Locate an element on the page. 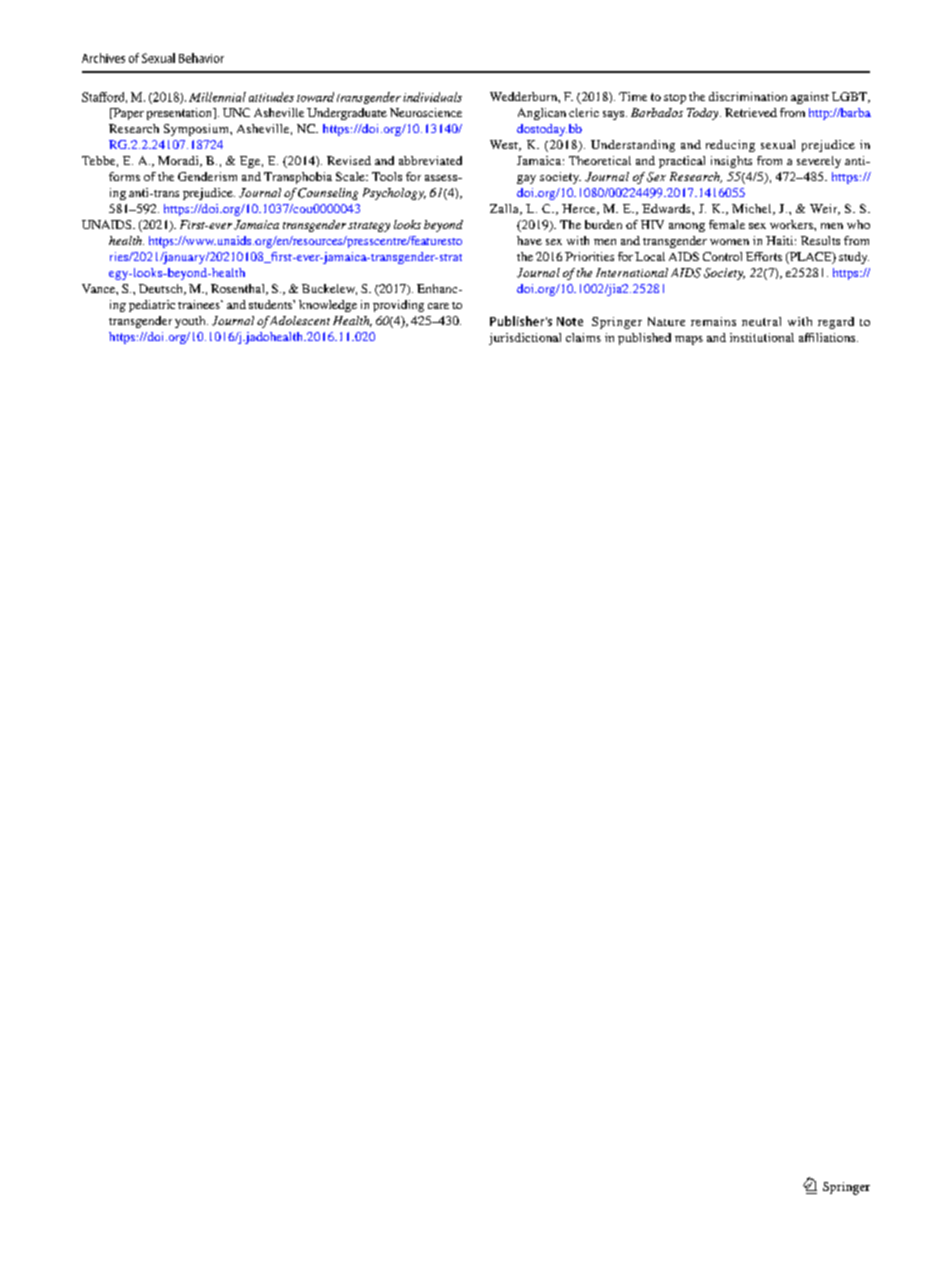 This document has width=952, height=1265. Deutsch is located at coordinates (162, 289).
